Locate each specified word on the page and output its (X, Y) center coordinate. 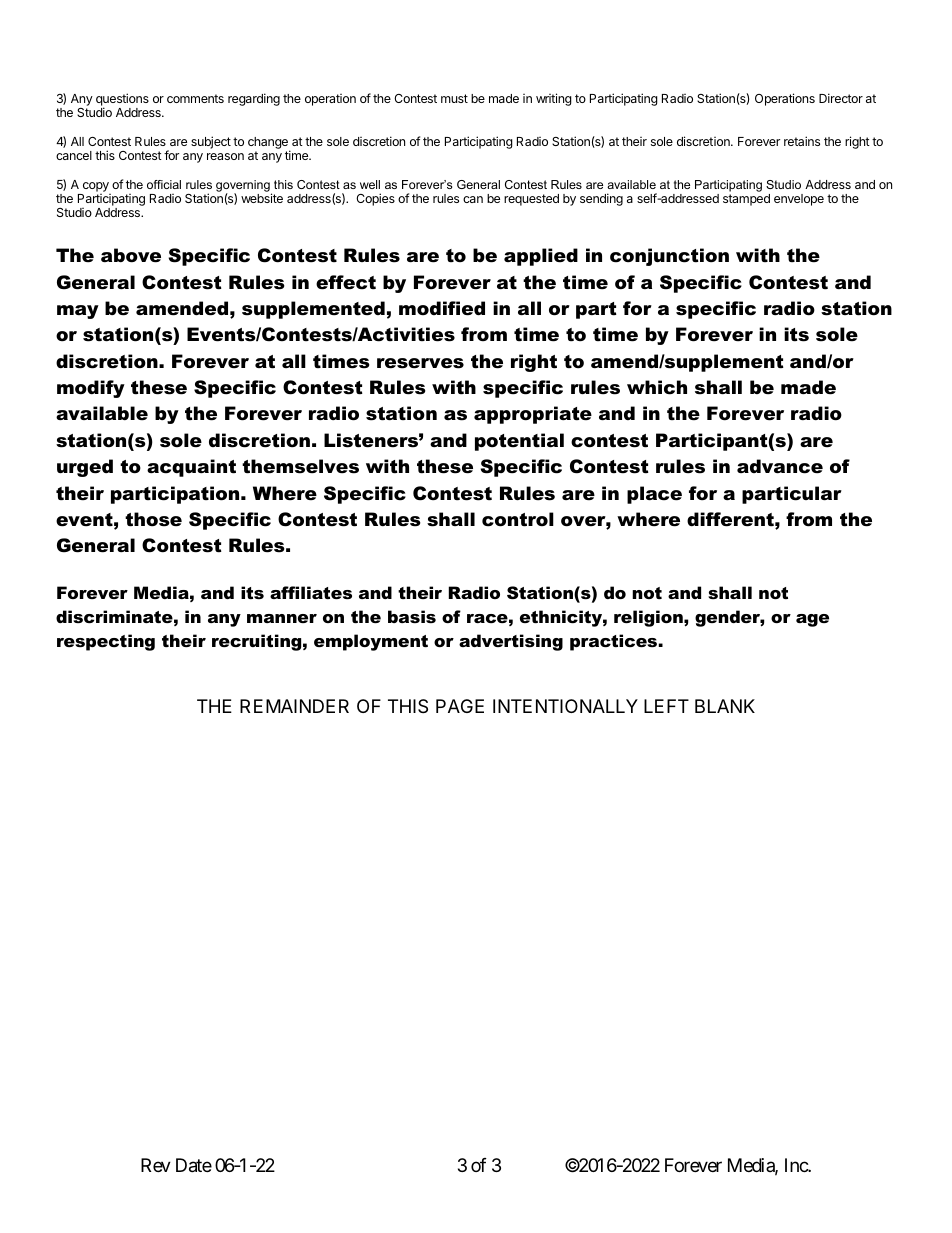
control (518, 519)
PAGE (460, 706)
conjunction (669, 257)
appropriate (533, 415)
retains (802, 141)
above (131, 255)
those (153, 519)
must (454, 98)
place (654, 495)
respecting (106, 642)
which (657, 387)
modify (91, 389)
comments (195, 98)
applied (541, 257)
